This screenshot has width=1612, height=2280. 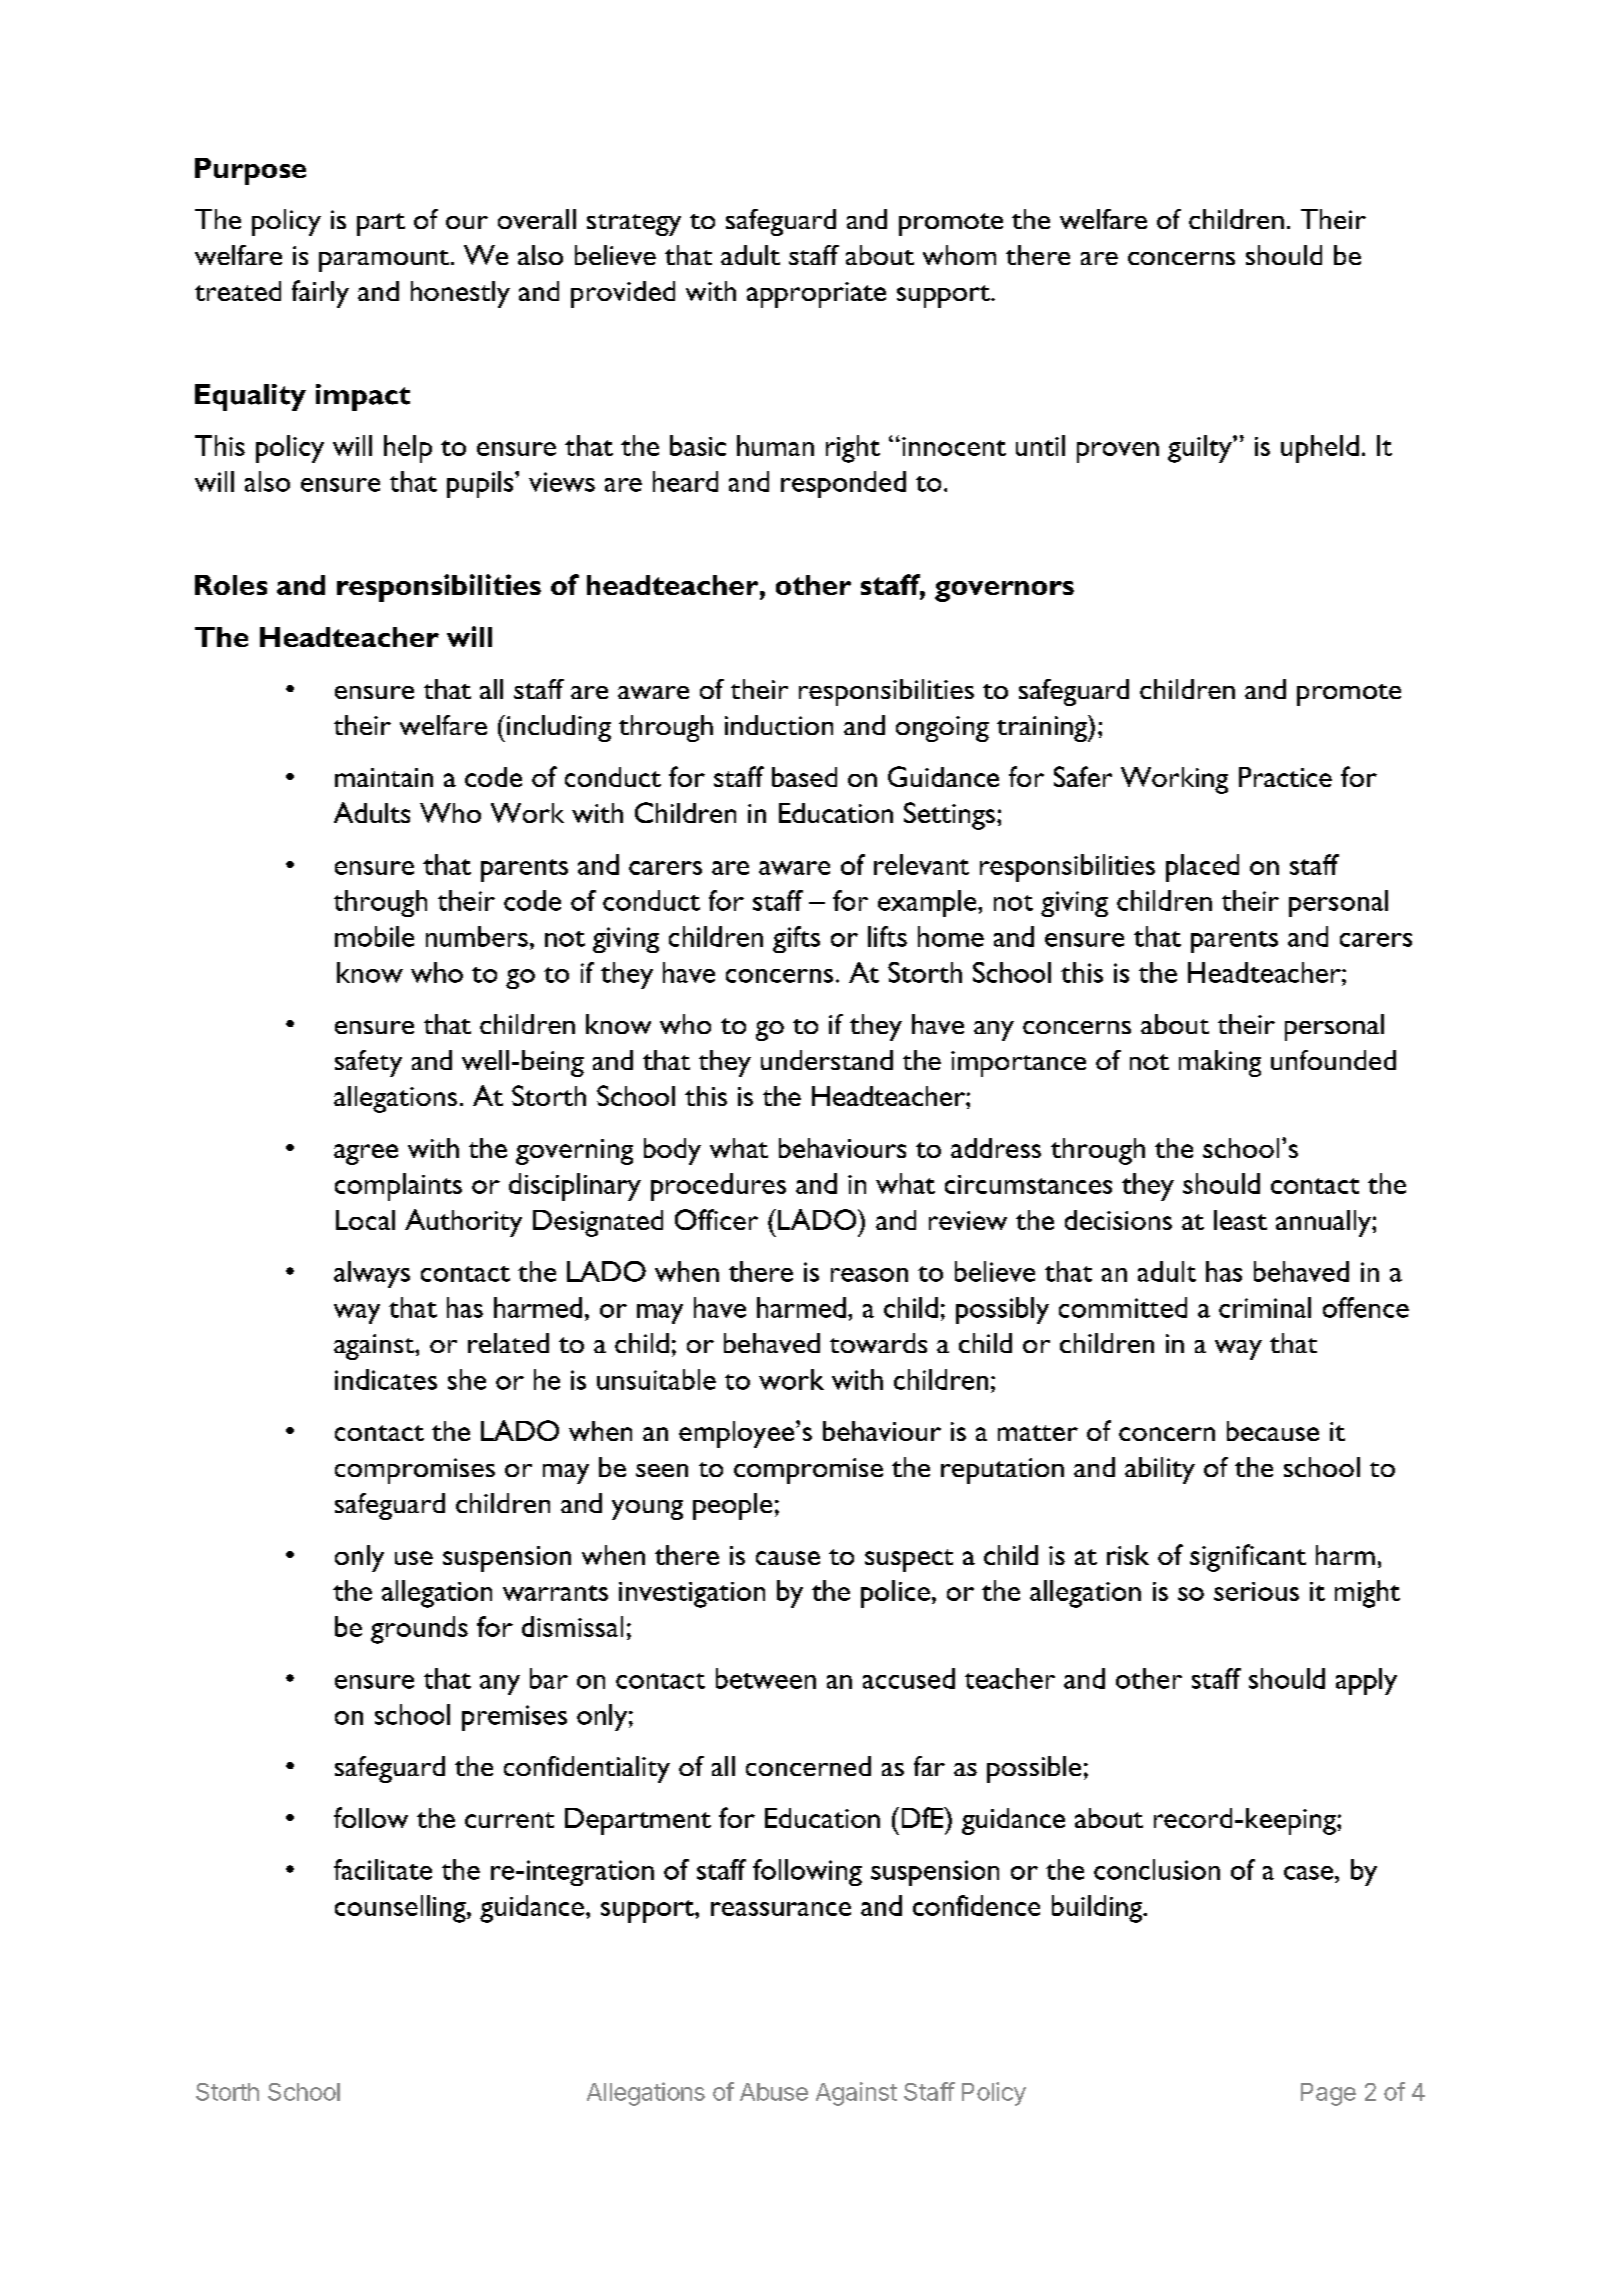 What do you see at coordinates (401, 1909) in the screenshot?
I see `counselling` at bounding box center [401, 1909].
